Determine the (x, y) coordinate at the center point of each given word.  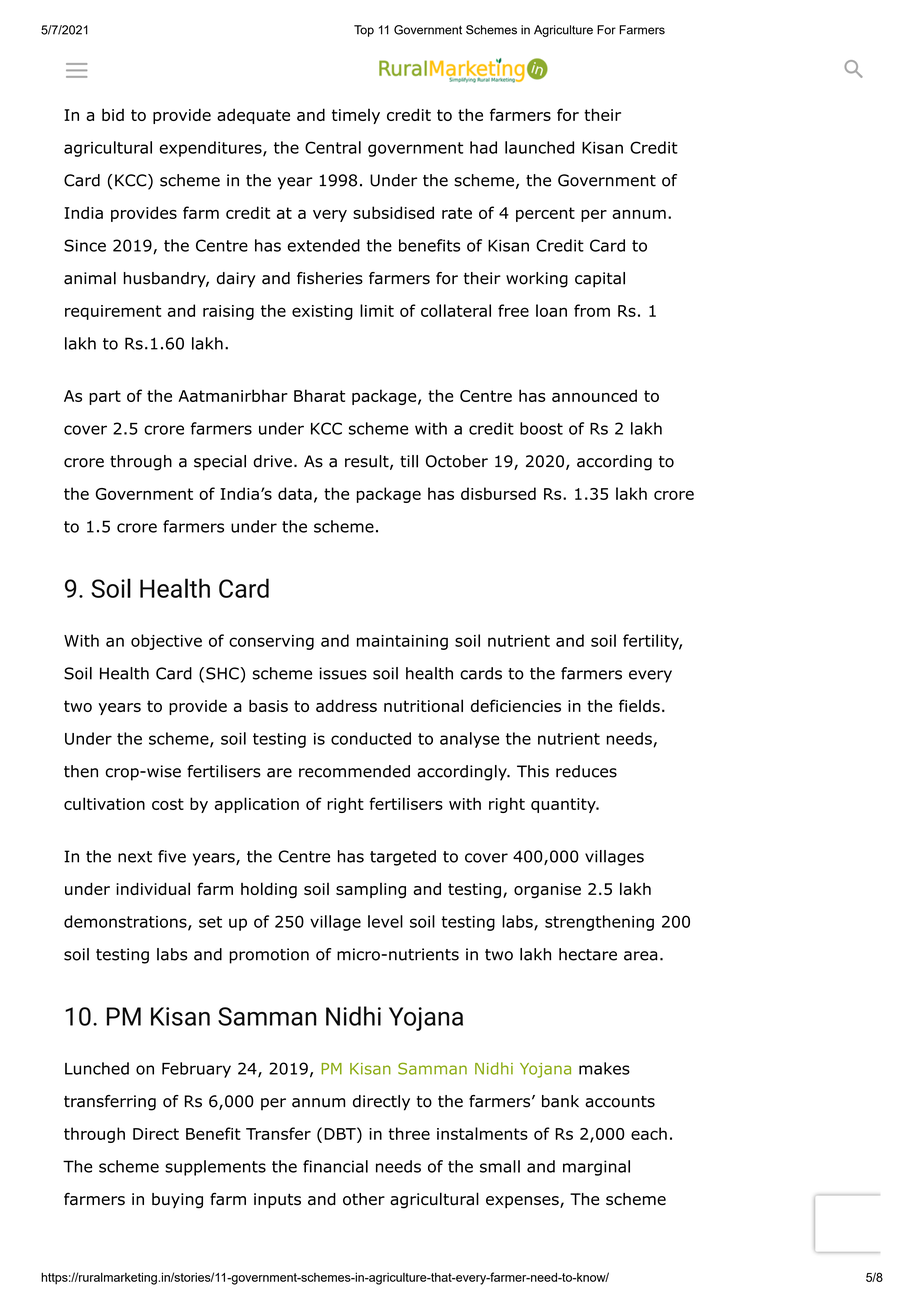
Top (364, 31)
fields (639, 705)
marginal (596, 1168)
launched (539, 147)
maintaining (402, 642)
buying (177, 1201)
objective (166, 642)
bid (113, 114)
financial (335, 1166)
